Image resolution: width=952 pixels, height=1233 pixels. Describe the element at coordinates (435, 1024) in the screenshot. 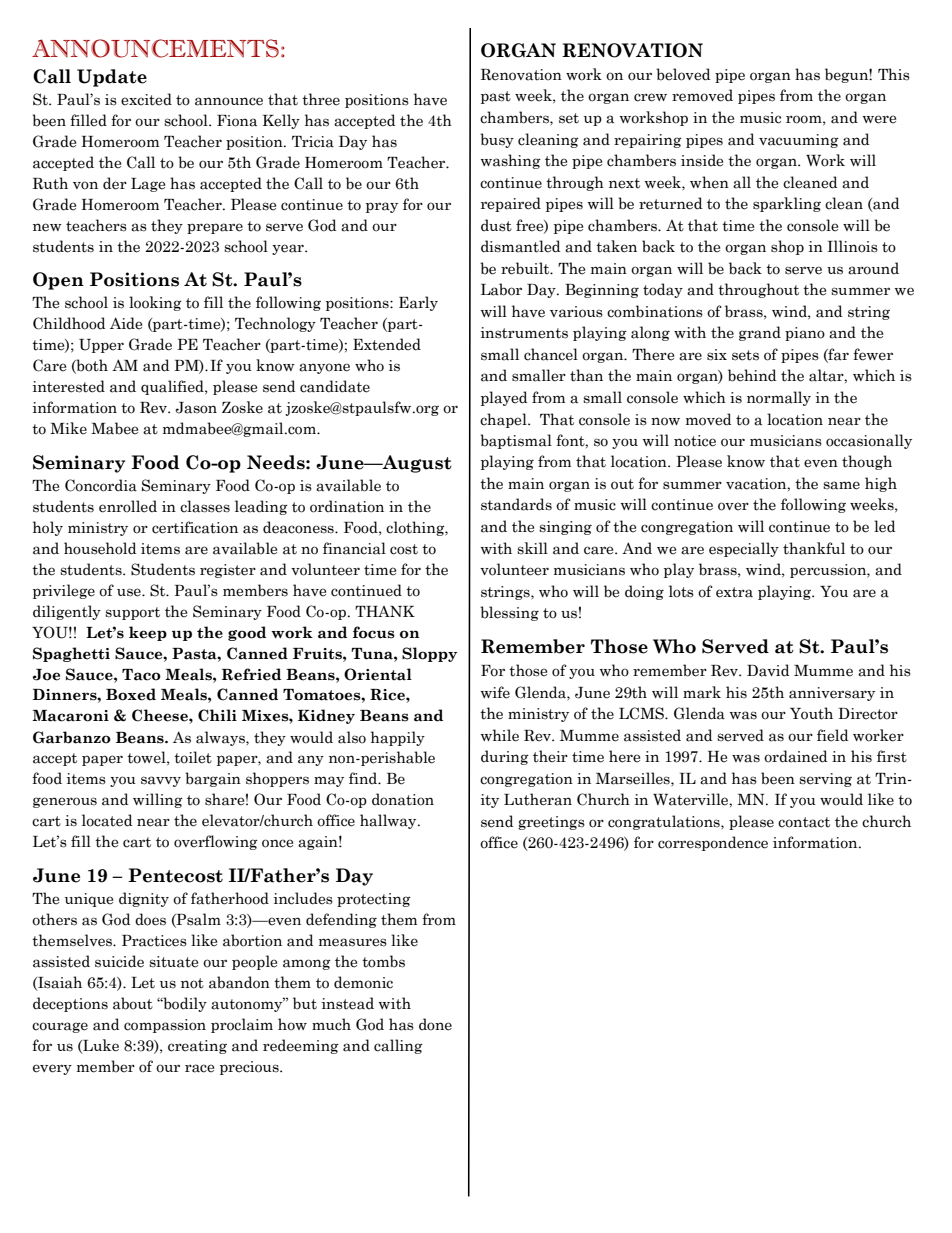

I see `done` at that location.
